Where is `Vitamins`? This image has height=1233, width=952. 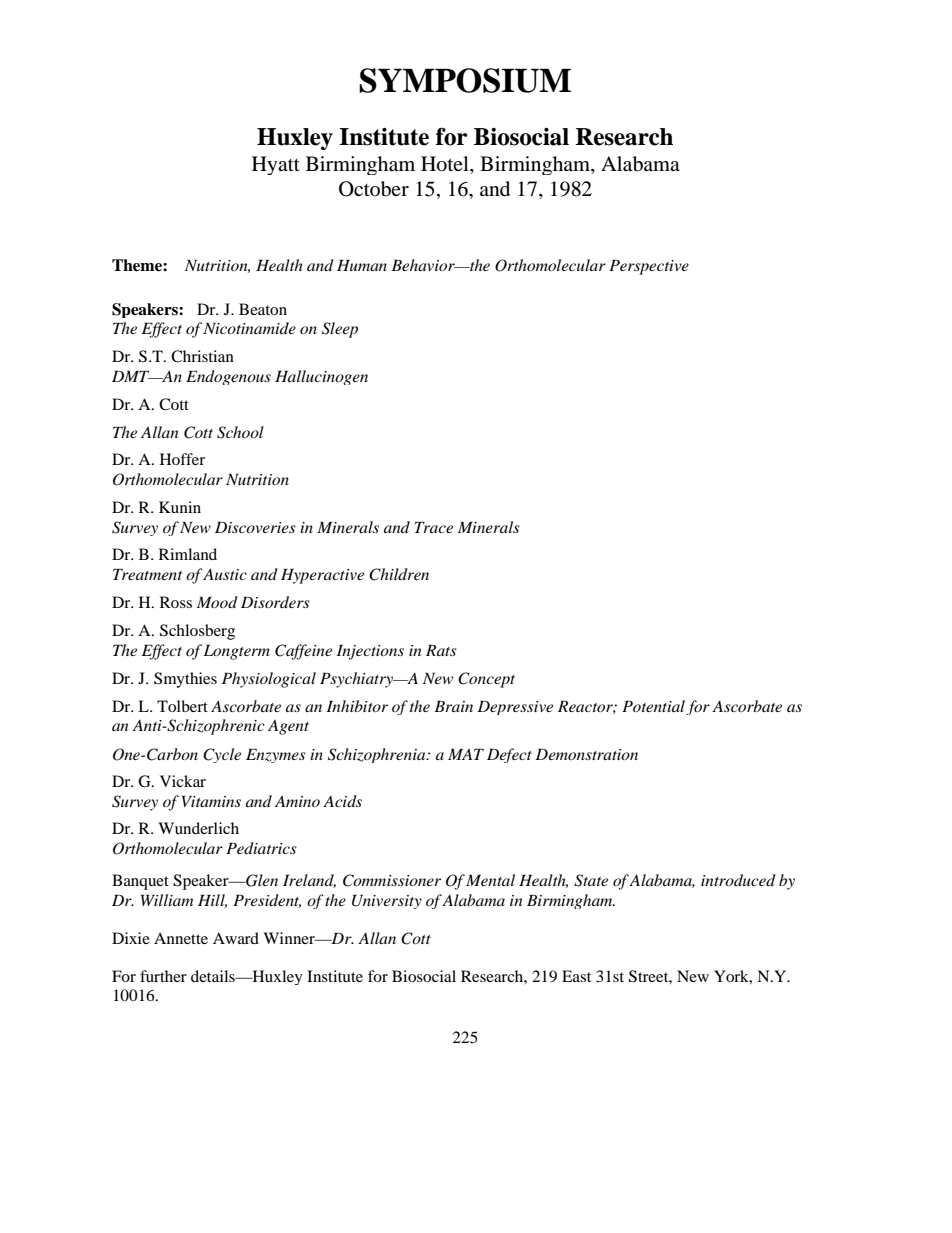 Vitamins is located at coordinates (211, 801).
